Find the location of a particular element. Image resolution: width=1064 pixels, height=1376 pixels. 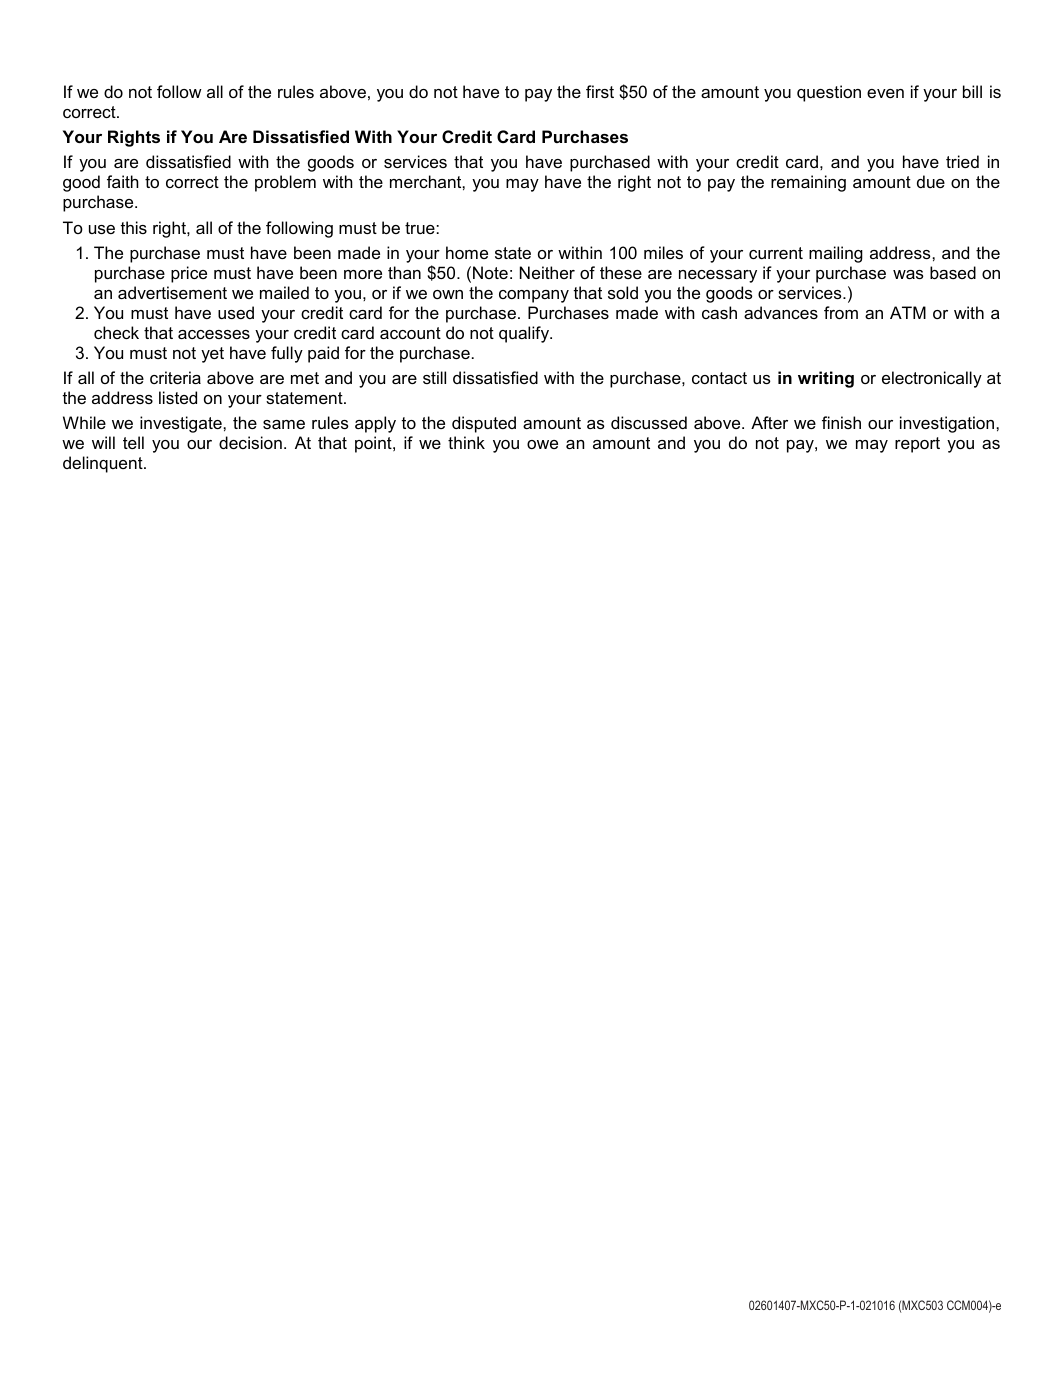

faith is located at coordinates (123, 181).
